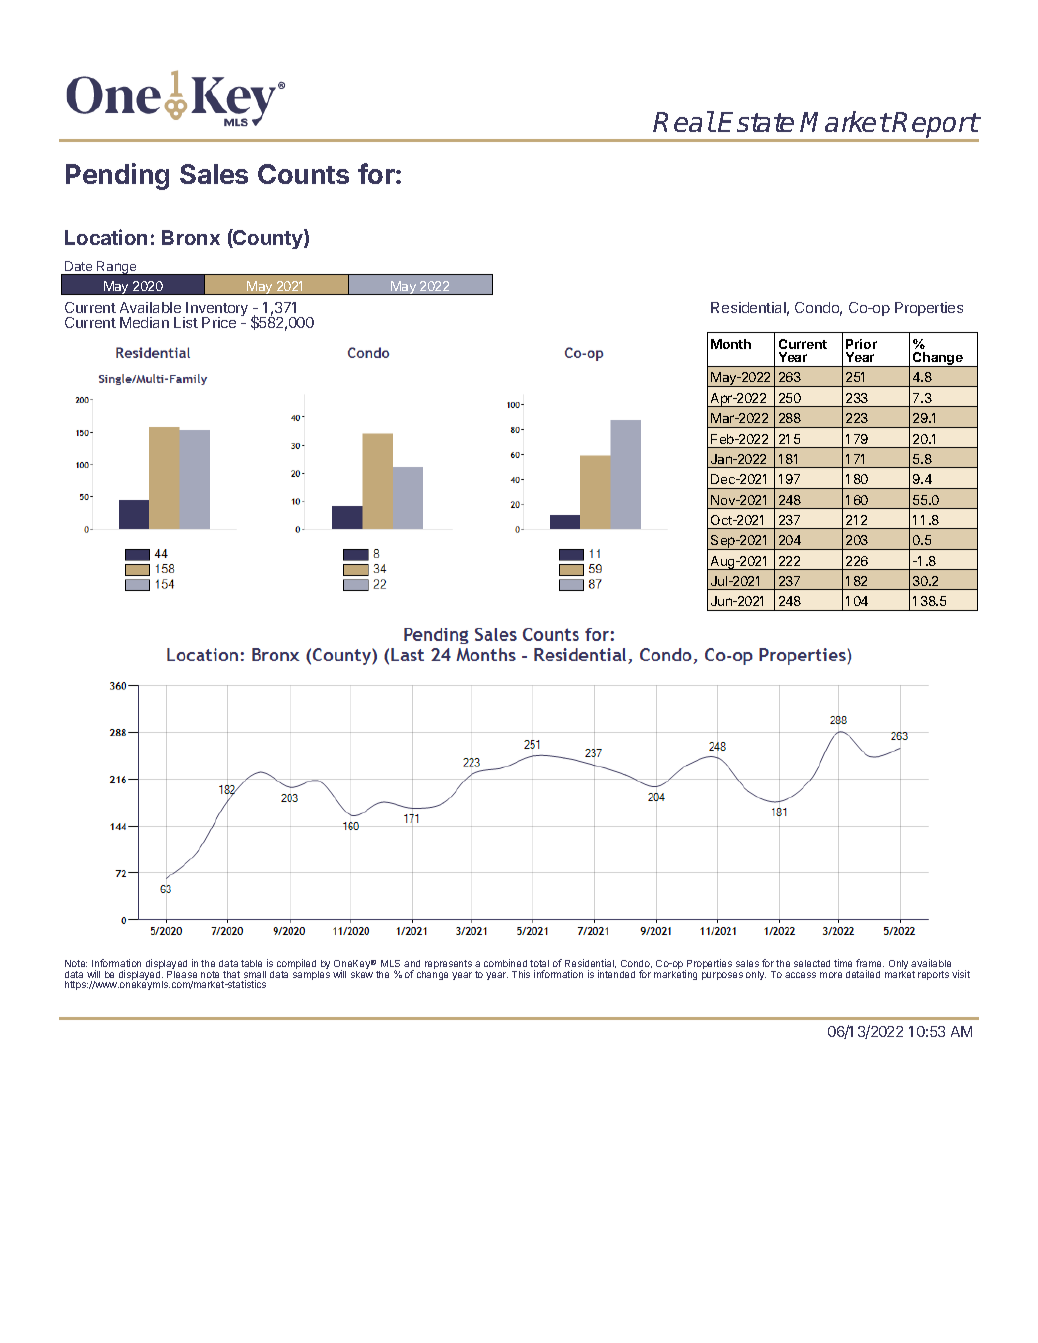  Describe the element at coordinates (505, 965) in the document. I see `combined` at that location.
